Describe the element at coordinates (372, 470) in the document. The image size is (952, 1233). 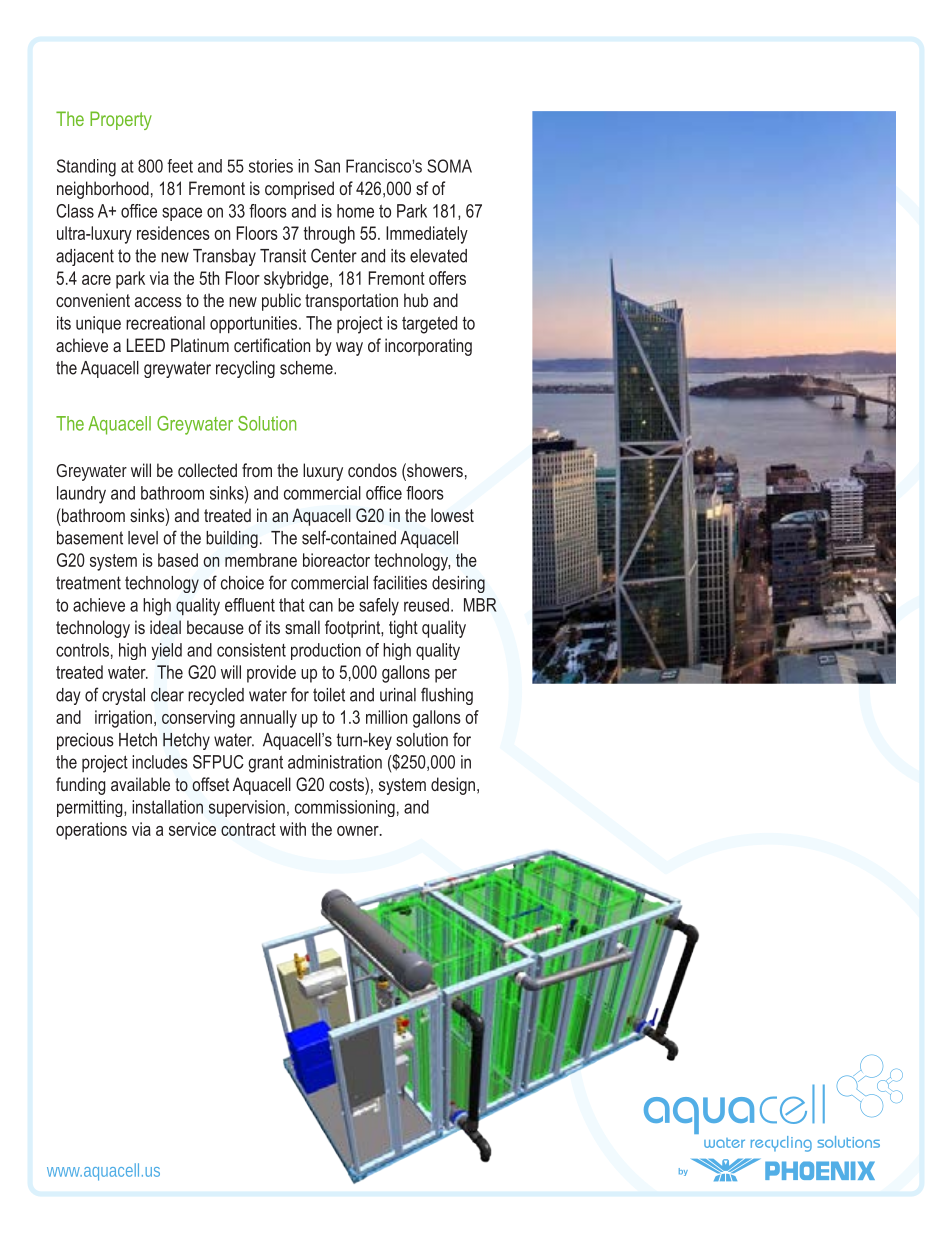
I see `condos` at that location.
